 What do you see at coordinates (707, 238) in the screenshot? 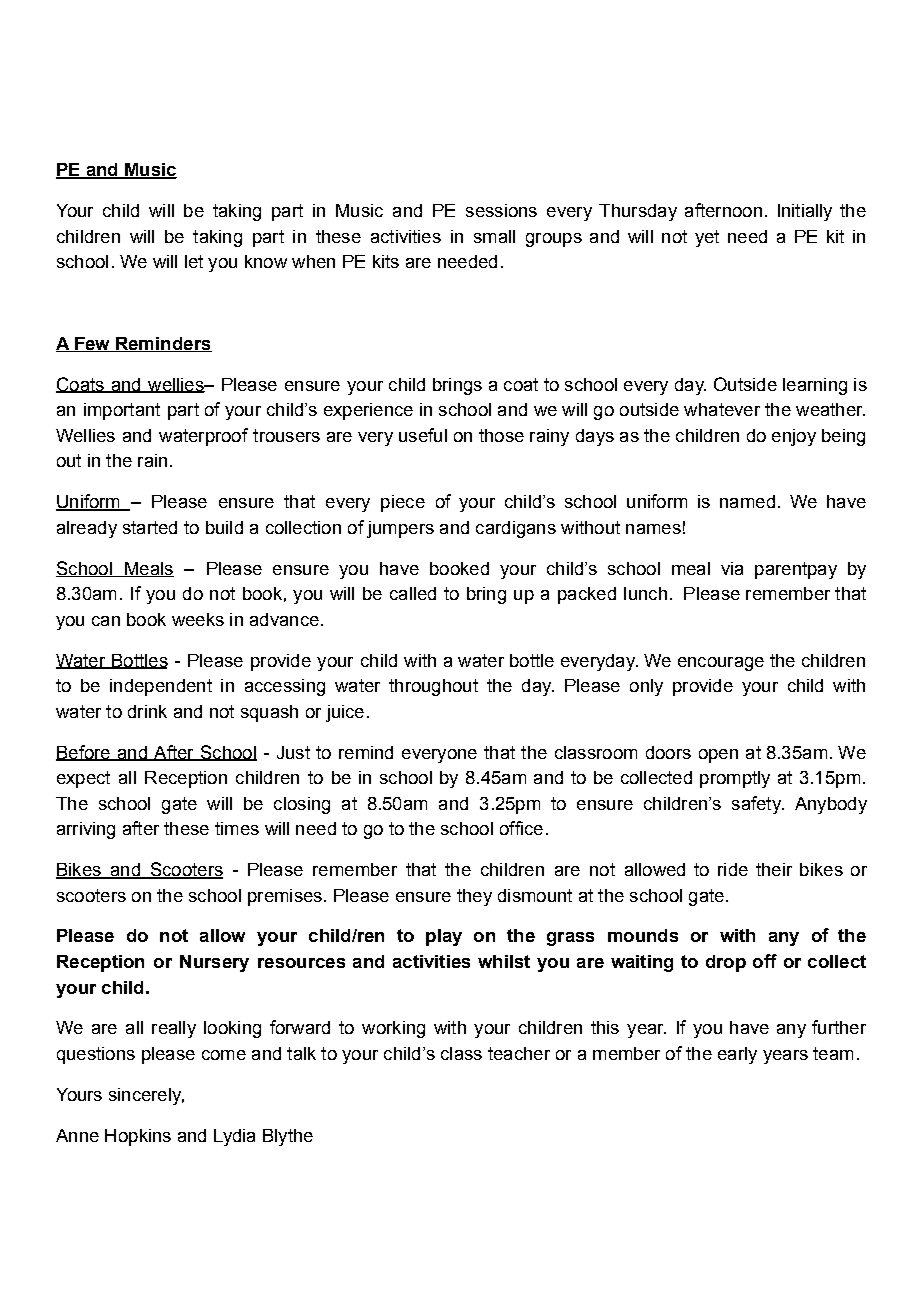
I see `yet` at bounding box center [707, 238].
